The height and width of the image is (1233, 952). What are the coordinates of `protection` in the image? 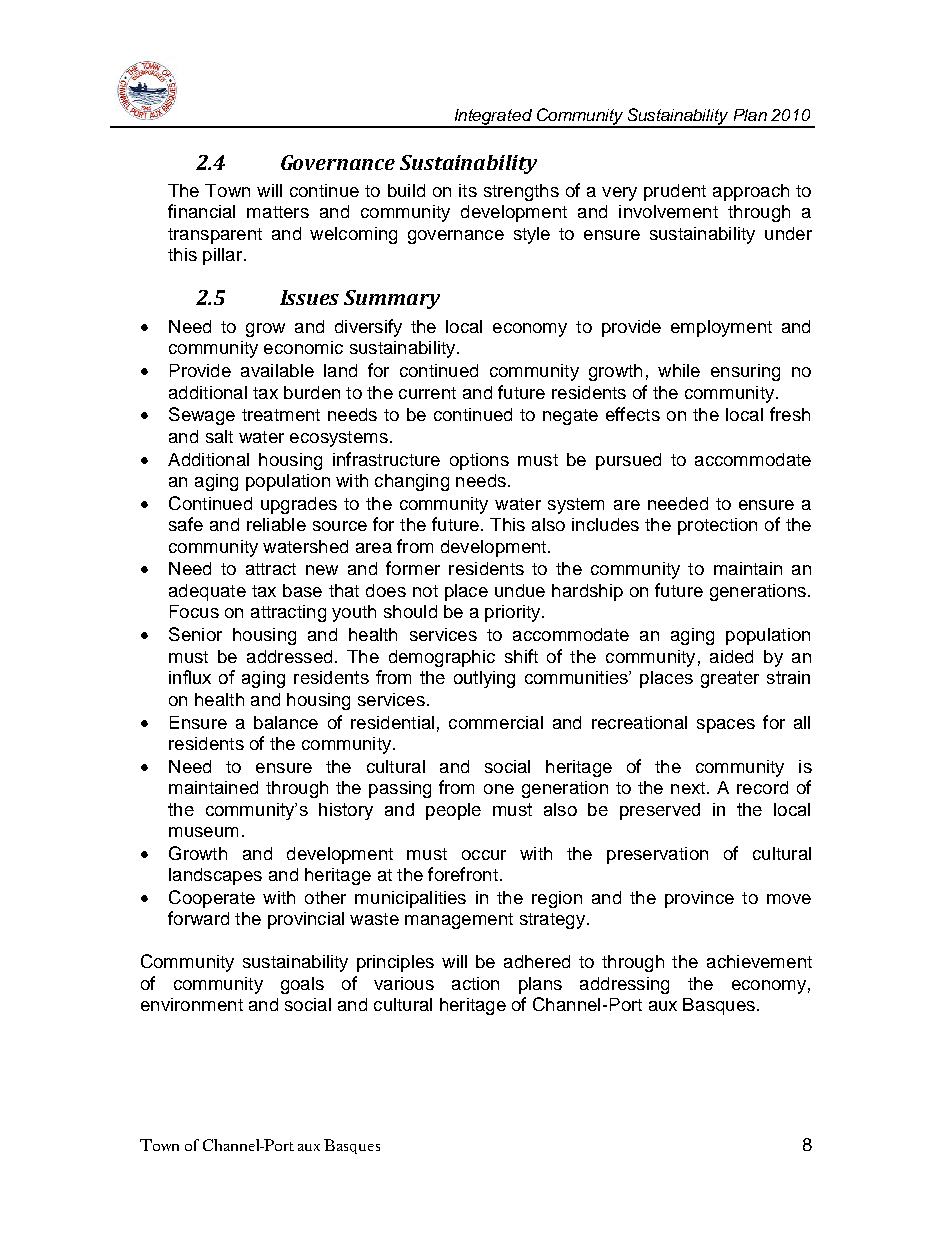 It's located at (717, 526).
